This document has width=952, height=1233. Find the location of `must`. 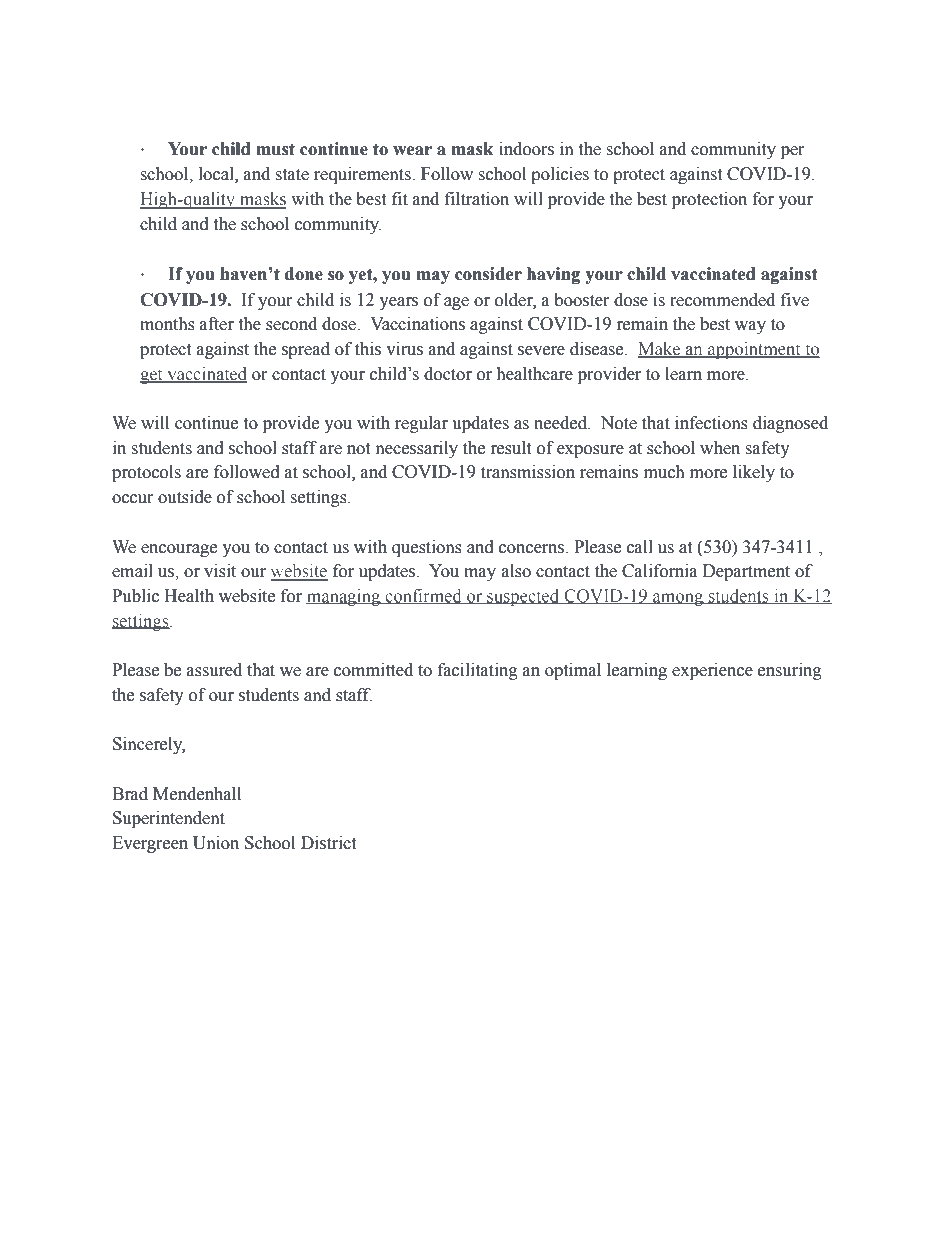

must is located at coordinates (275, 149).
